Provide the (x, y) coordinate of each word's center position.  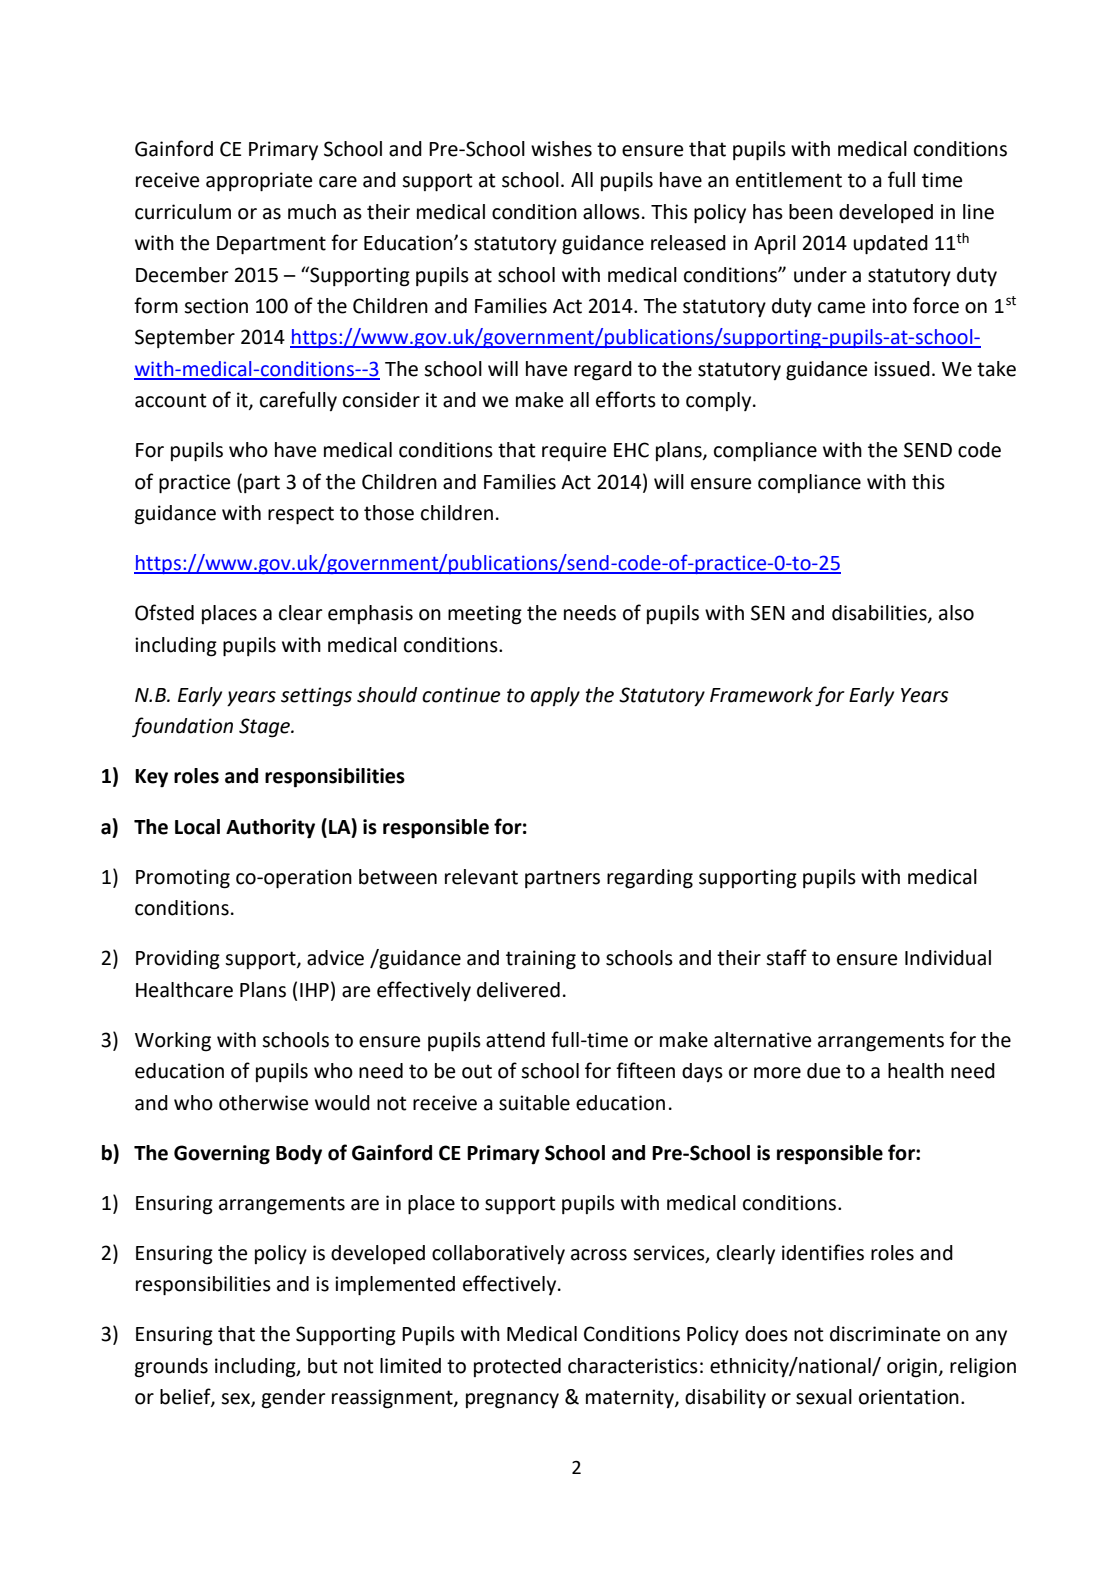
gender (293, 1399)
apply (555, 697)
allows (611, 212)
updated (891, 245)
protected (517, 1367)
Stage (265, 728)
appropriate (259, 182)
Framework (761, 695)
